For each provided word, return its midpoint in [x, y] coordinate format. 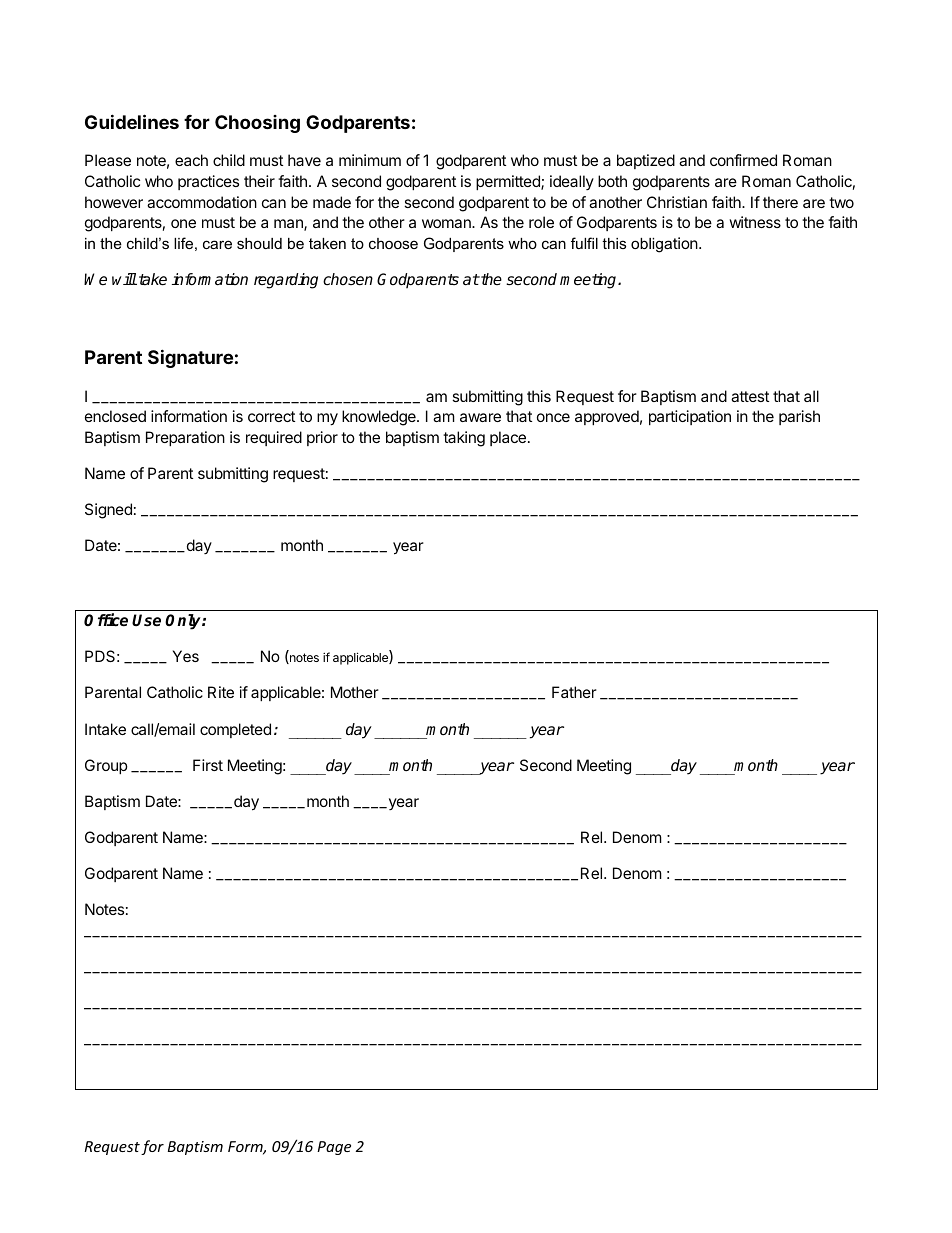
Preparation [185, 438]
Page [334, 1148]
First [208, 765]
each [191, 160]
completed [235, 730]
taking [464, 439]
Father [574, 692]
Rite [221, 692]
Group [106, 766]
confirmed [743, 160]
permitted [509, 182]
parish [799, 417]
